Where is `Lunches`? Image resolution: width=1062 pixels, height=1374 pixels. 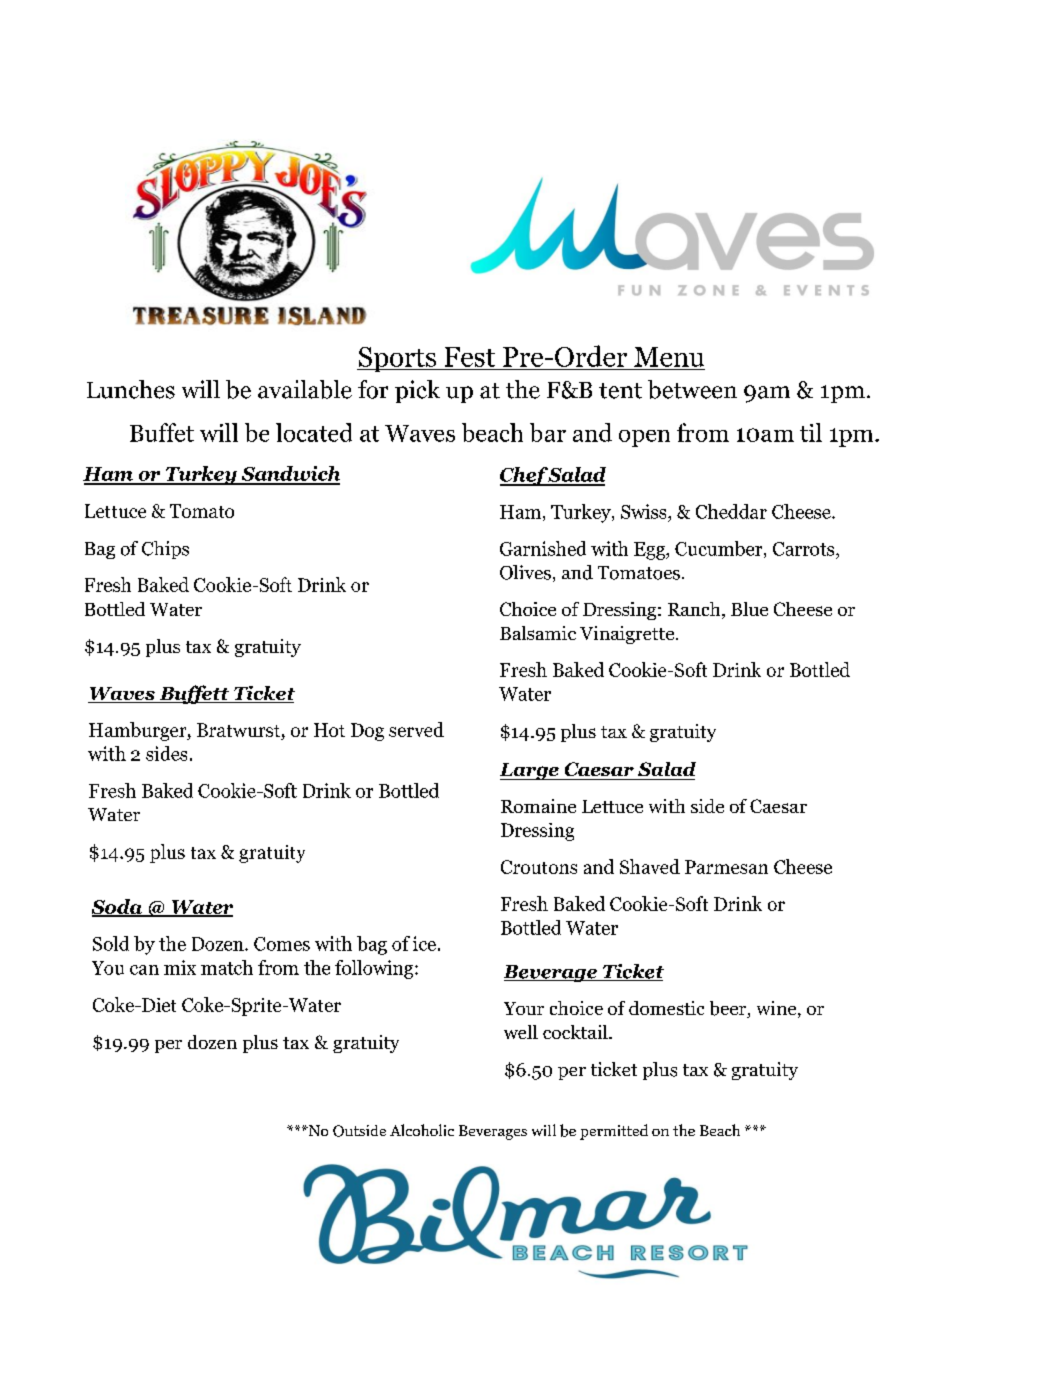 Lunches is located at coordinates (131, 389).
